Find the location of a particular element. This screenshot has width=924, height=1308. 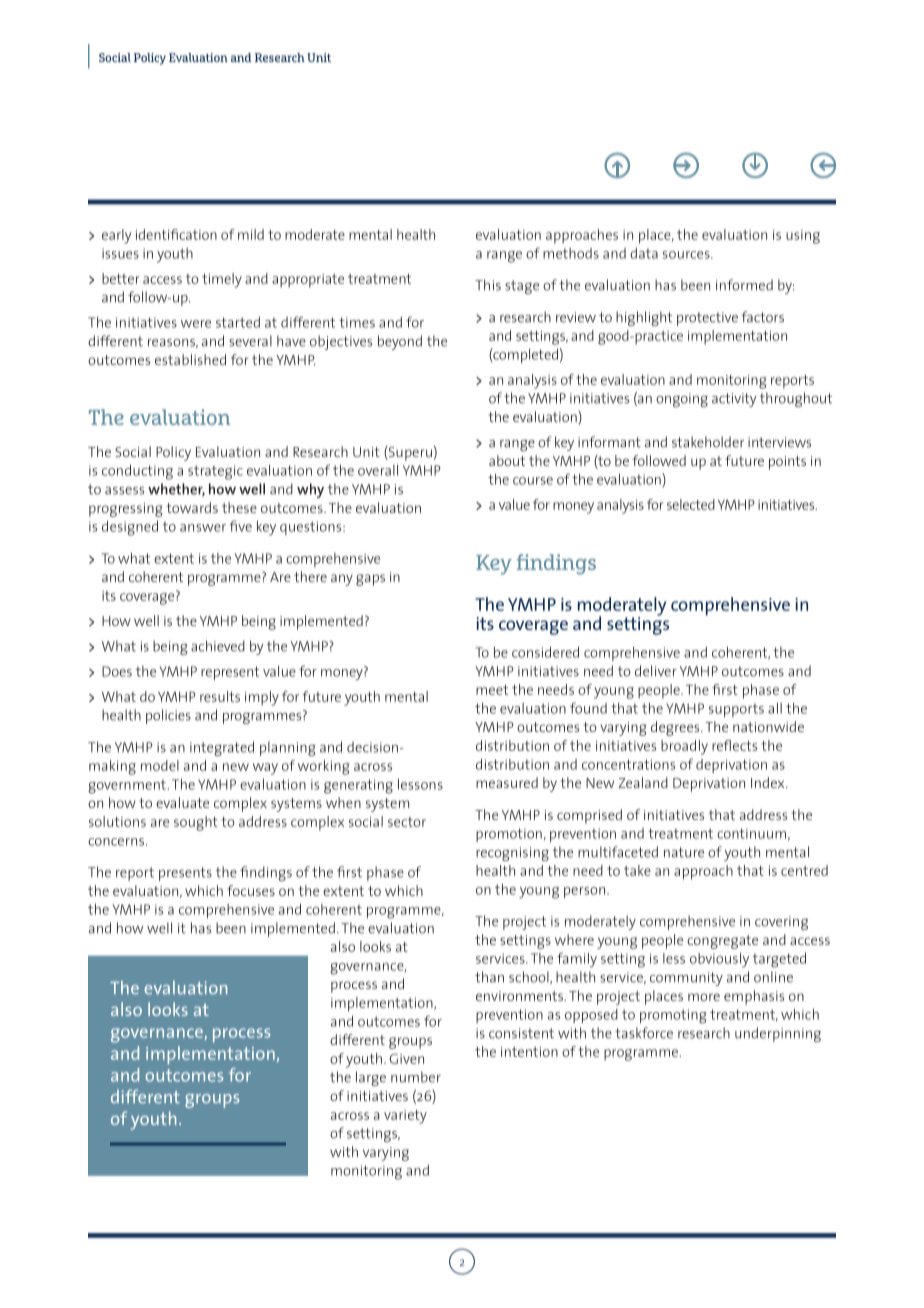

represent is located at coordinates (230, 673).
